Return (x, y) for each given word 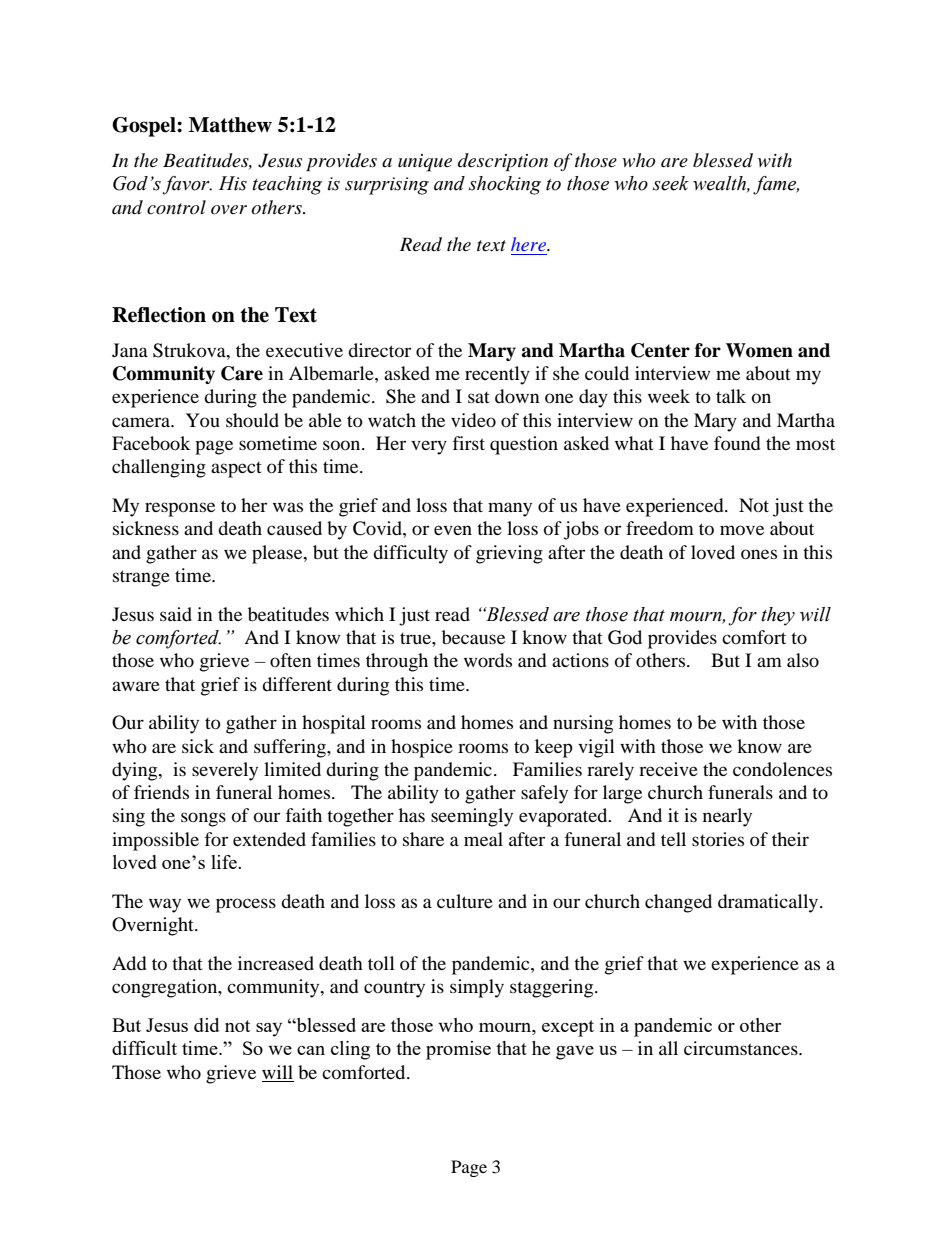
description (503, 162)
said (176, 614)
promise (458, 1050)
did (206, 1025)
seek (671, 183)
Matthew (230, 125)
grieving (509, 554)
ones (759, 554)
